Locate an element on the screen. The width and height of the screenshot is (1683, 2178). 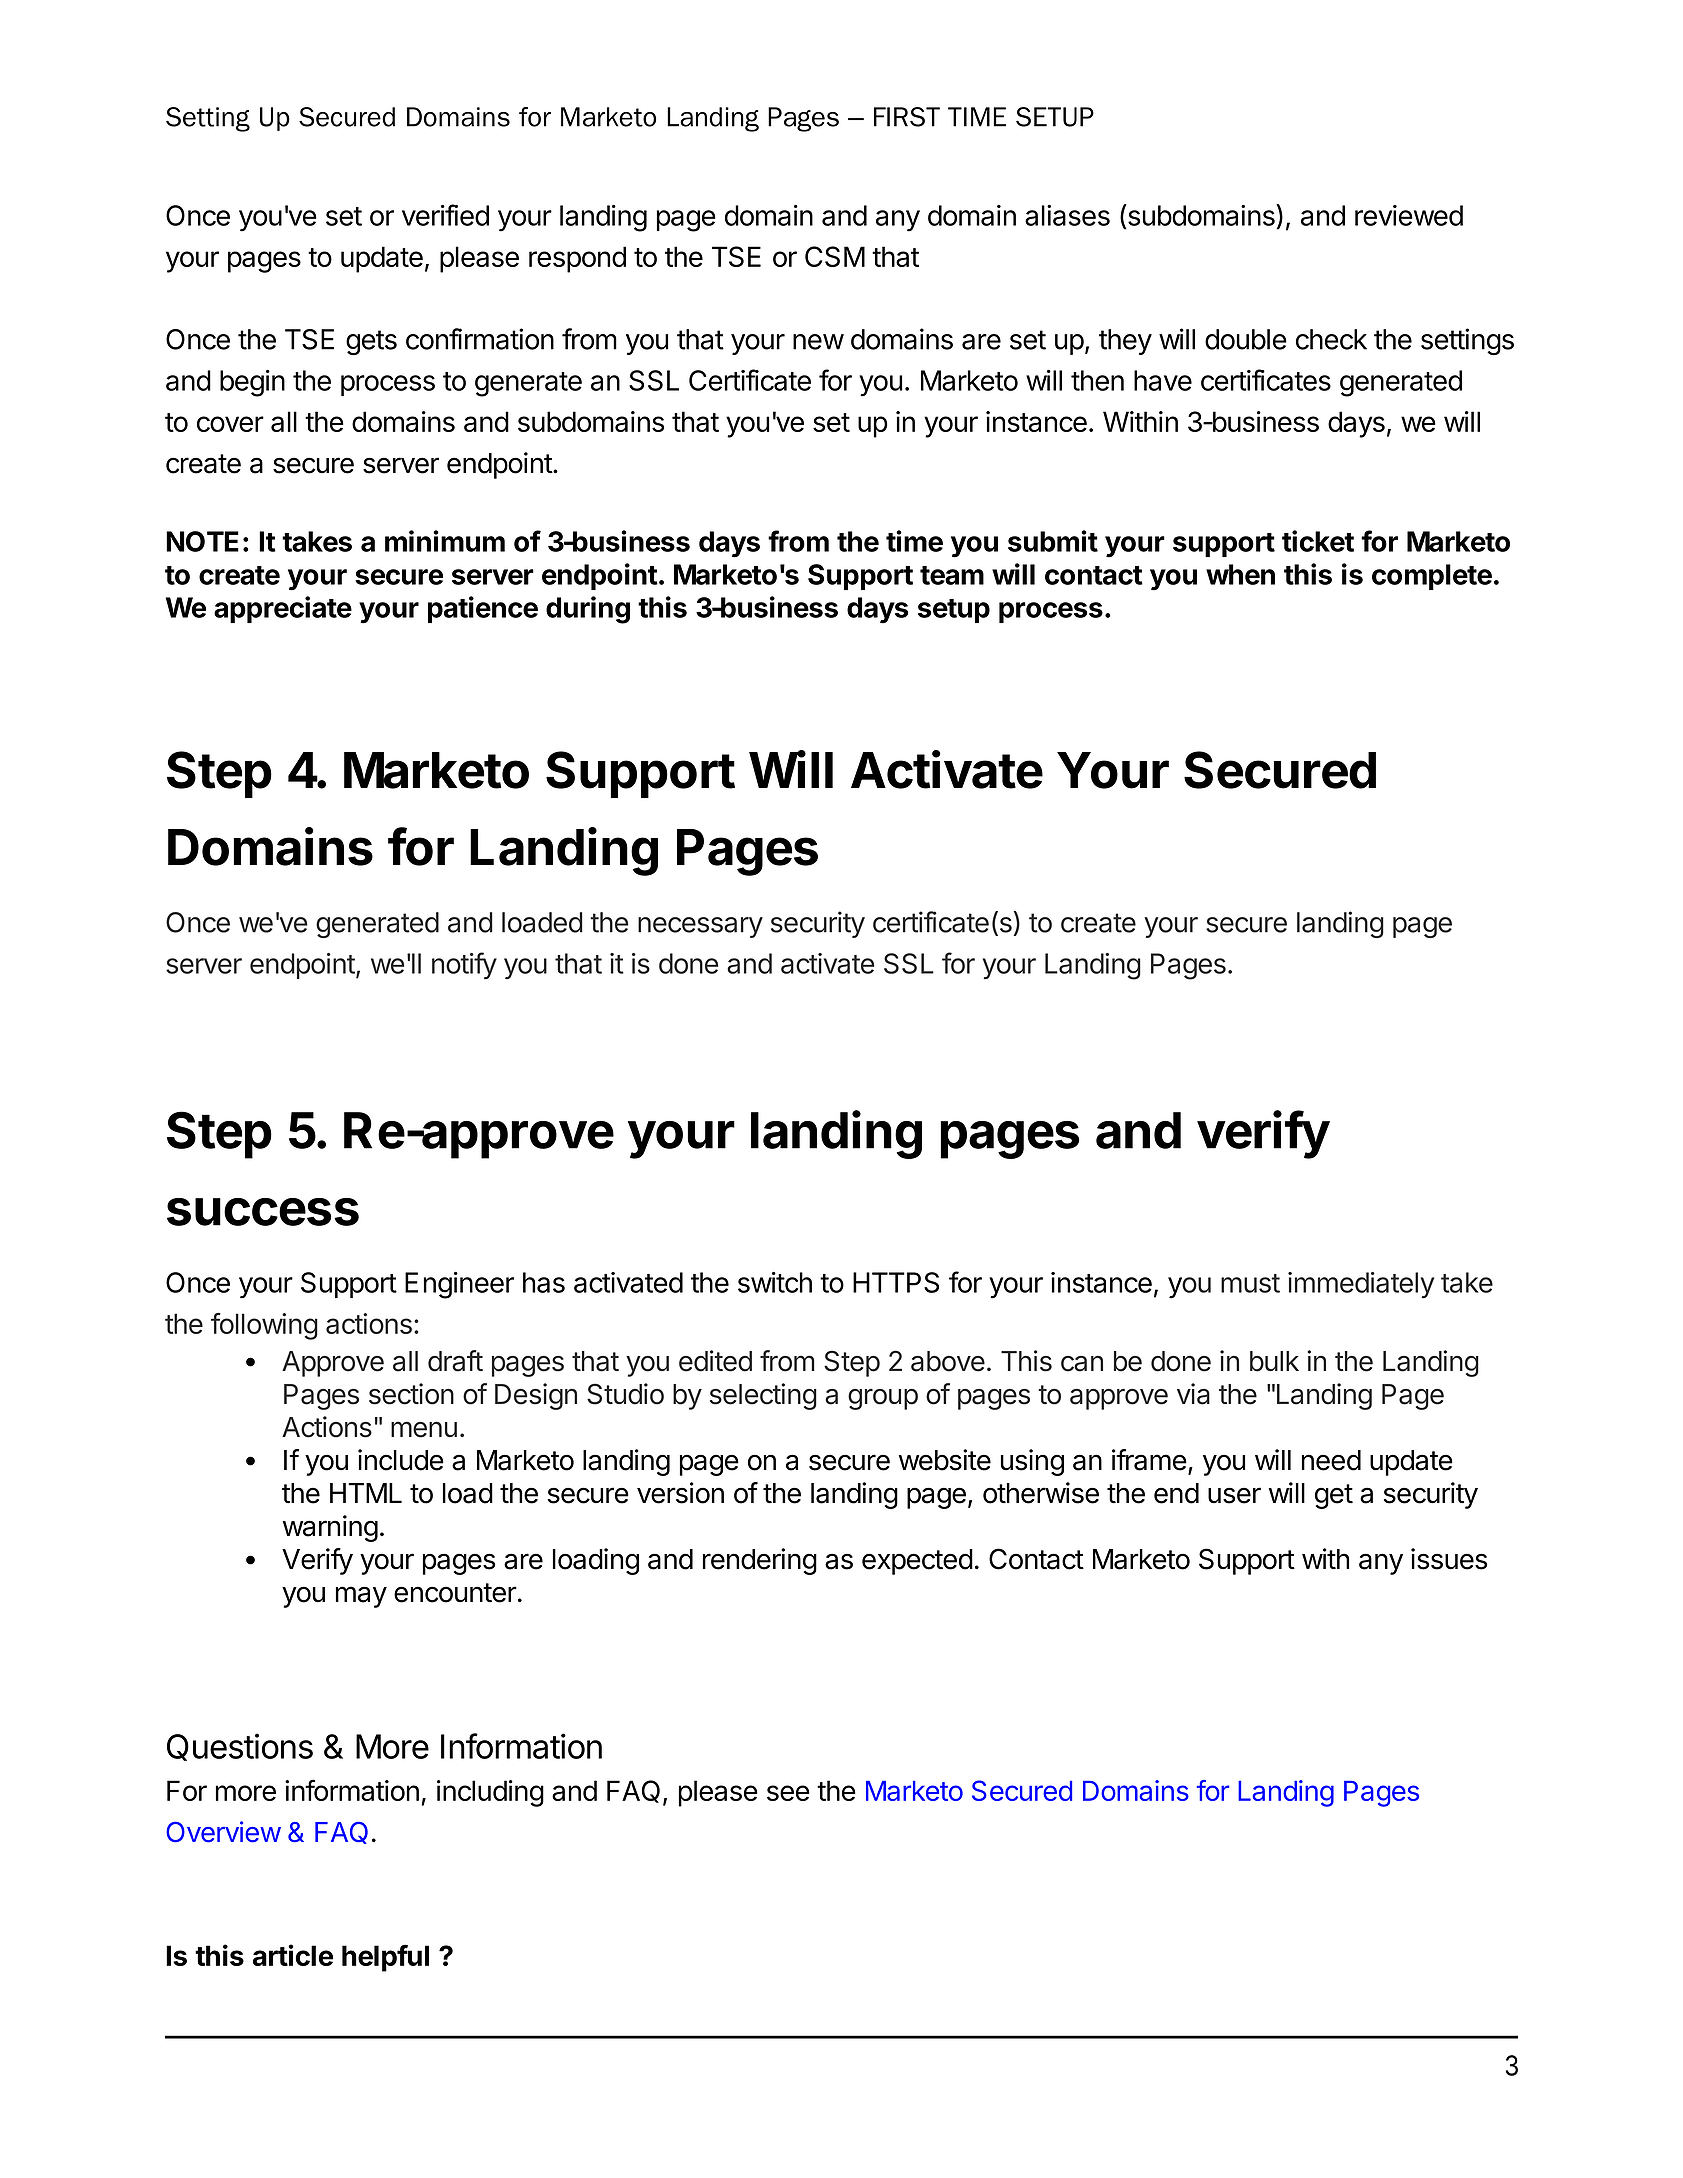
verified is located at coordinates (445, 215).
